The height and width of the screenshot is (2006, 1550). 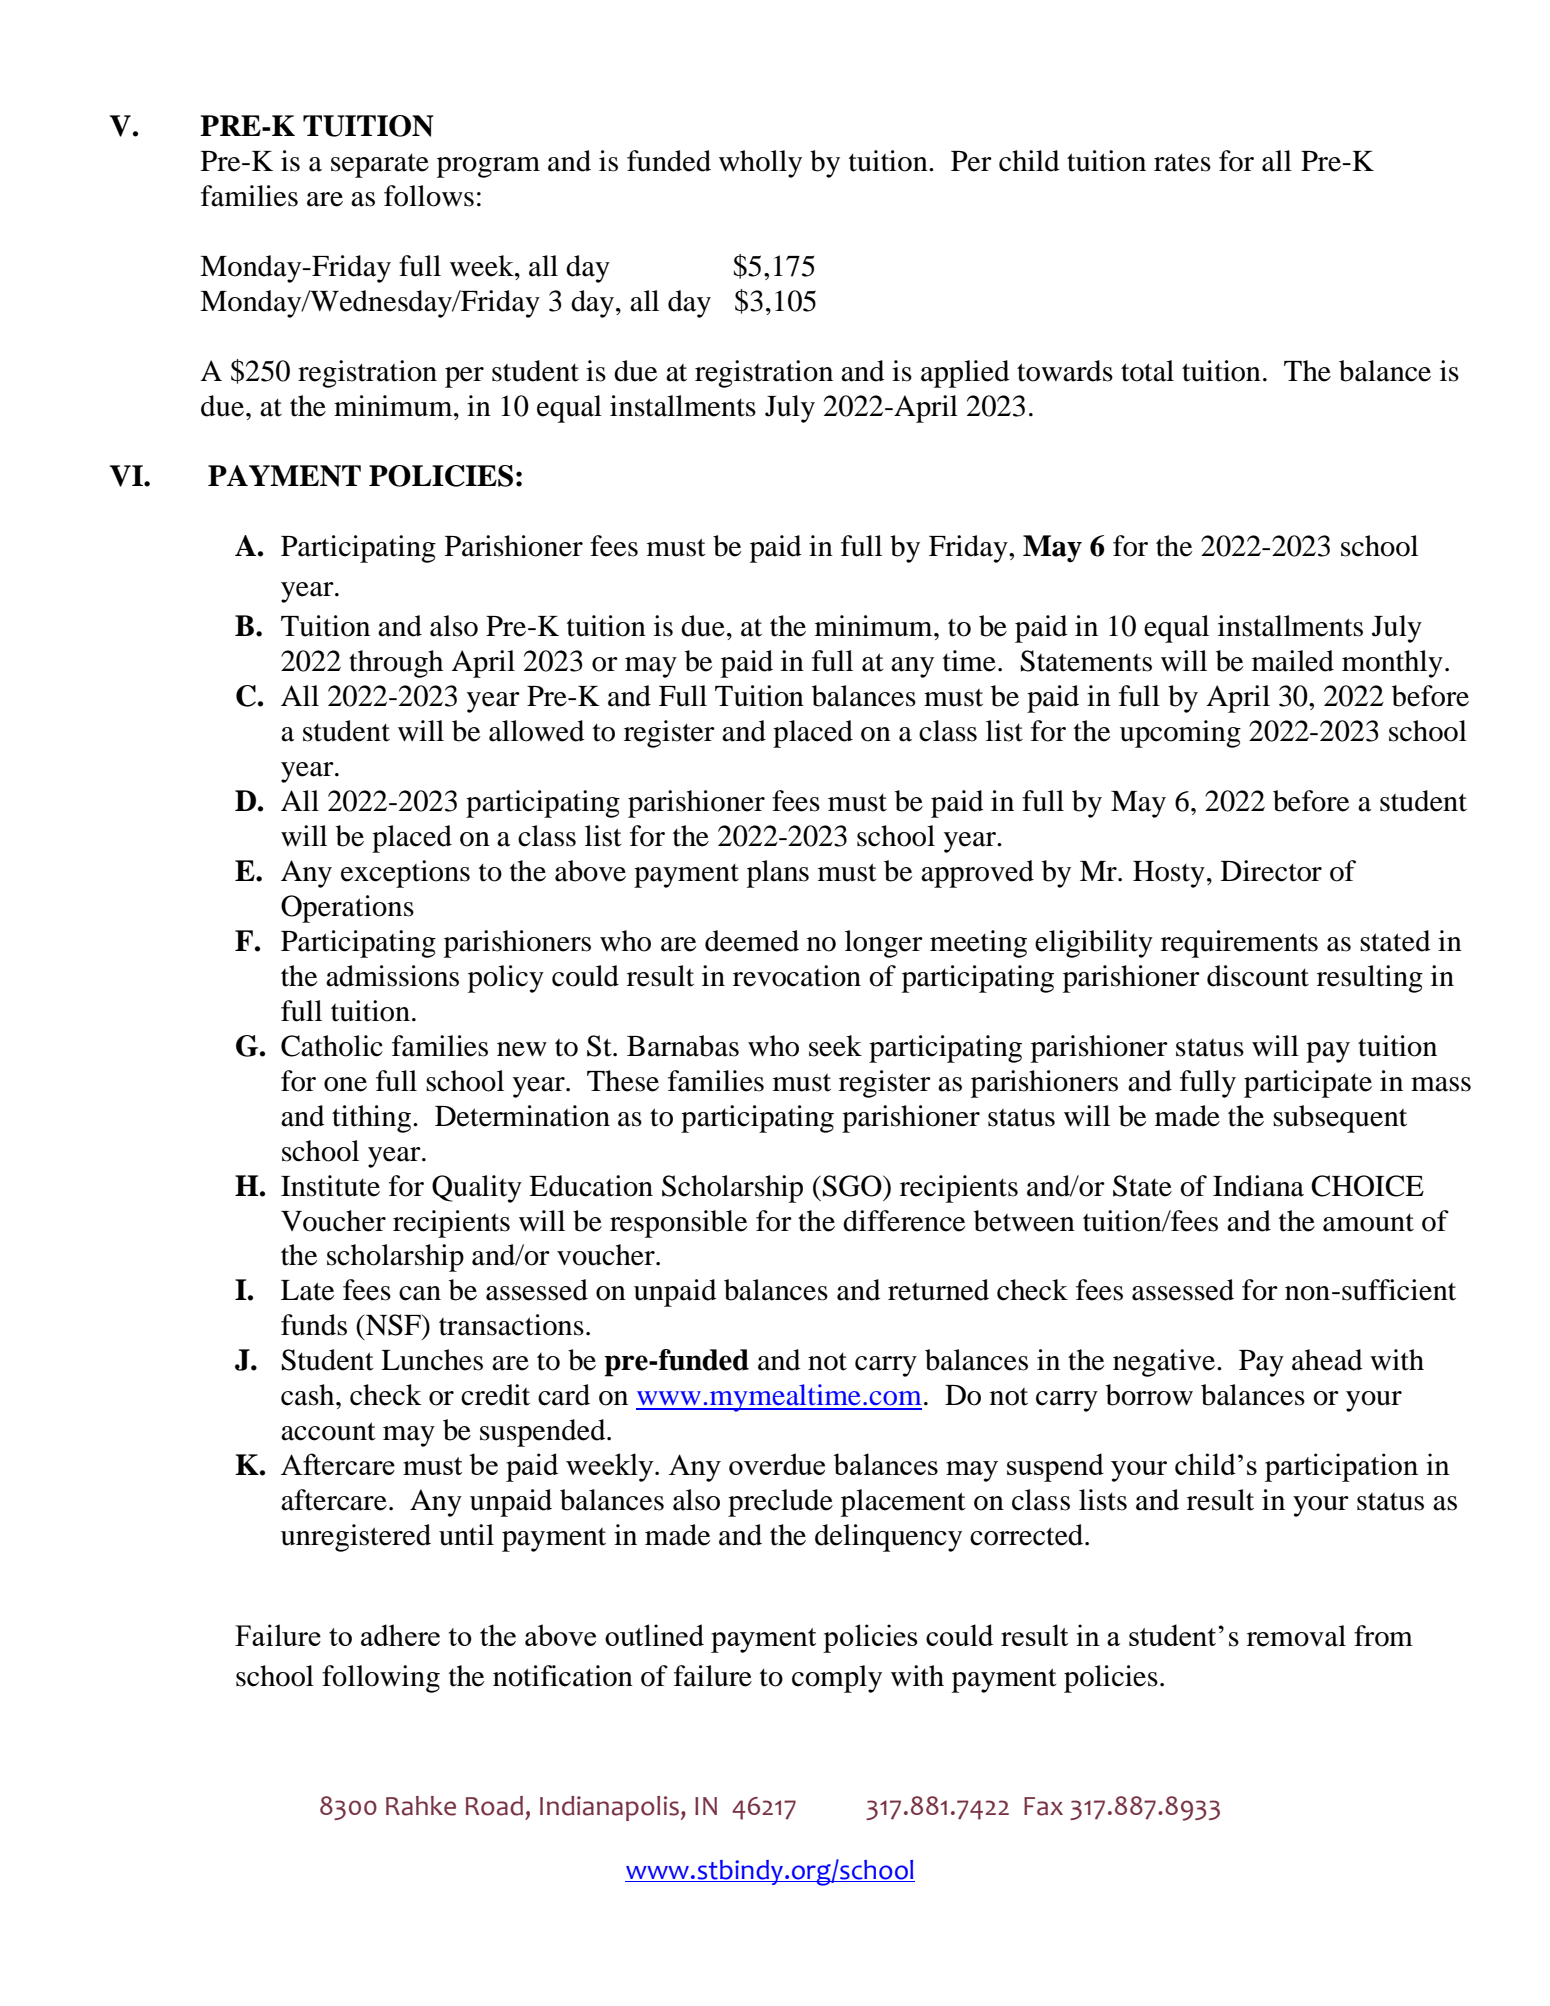 I want to click on longer, so click(x=884, y=944).
